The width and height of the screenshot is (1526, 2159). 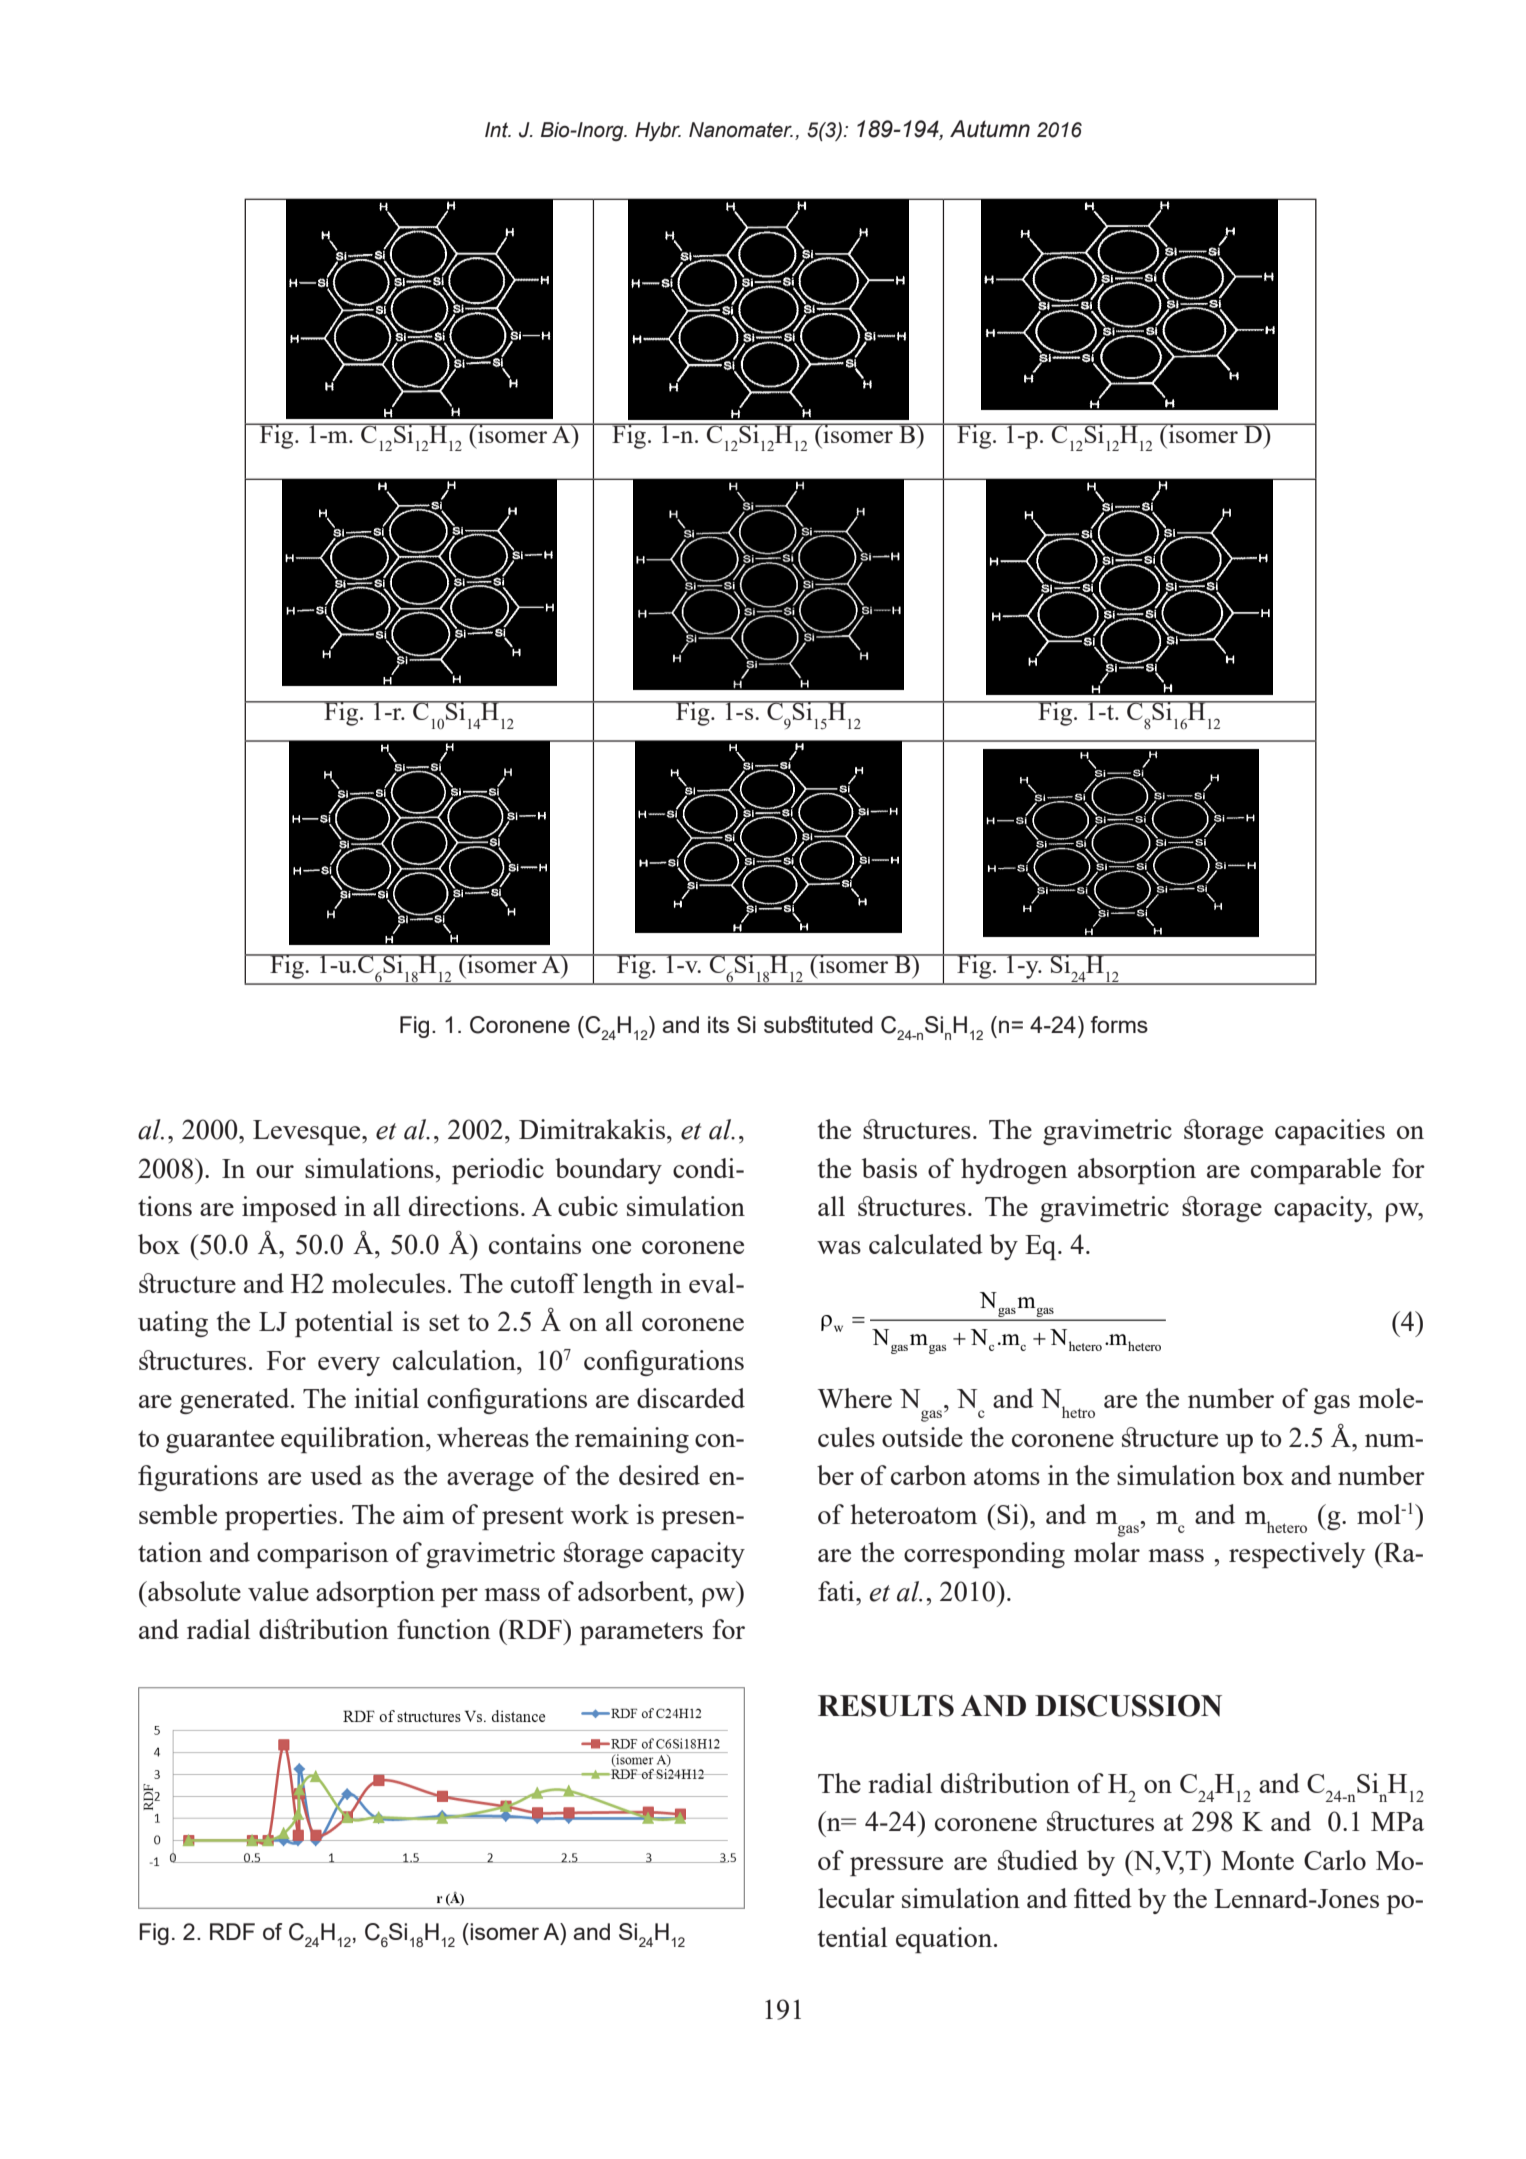 What do you see at coordinates (322, 1555) in the screenshot?
I see `comparison` at bounding box center [322, 1555].
